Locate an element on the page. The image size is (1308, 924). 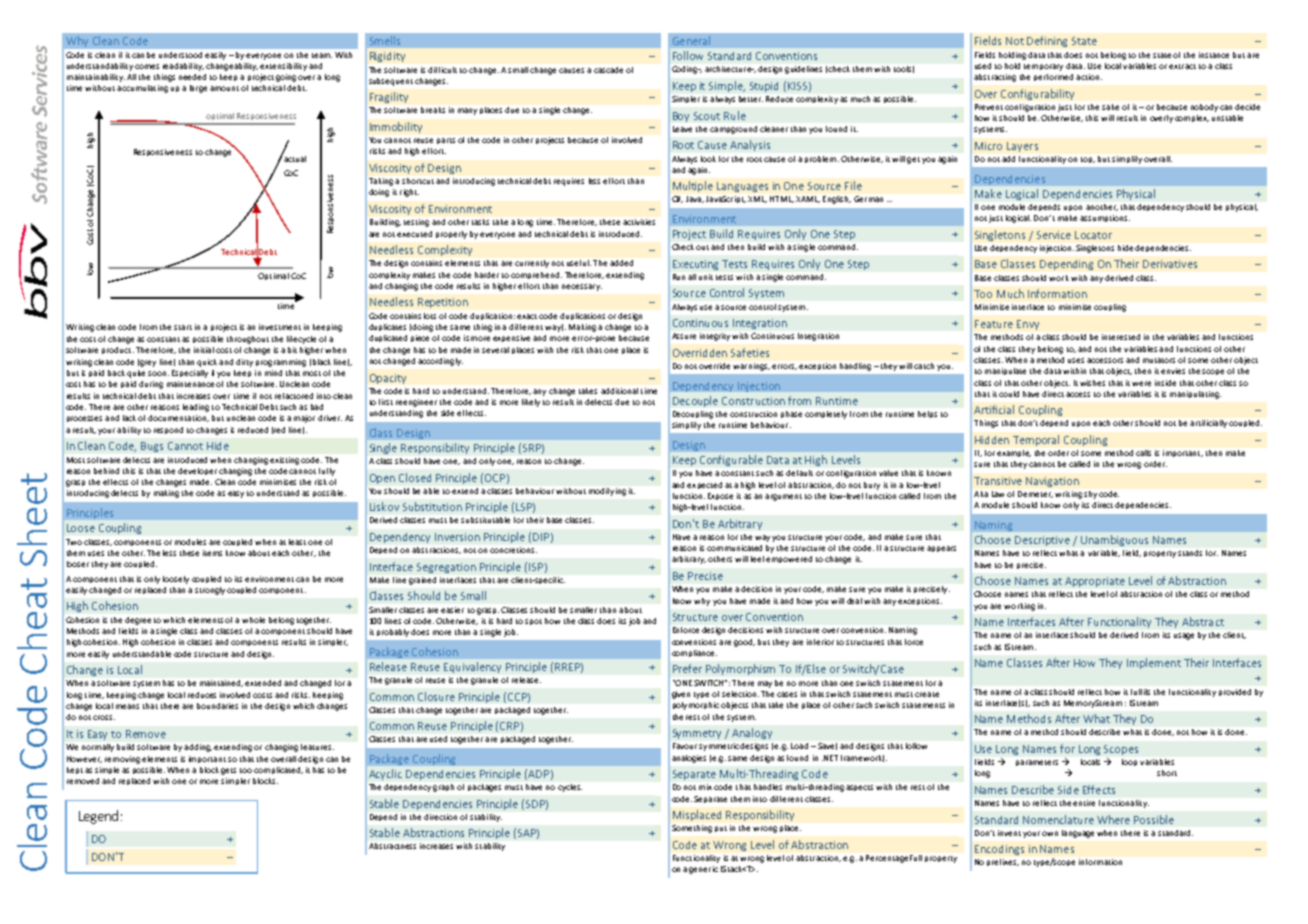
cascade is located at coordinates (608, 70).
